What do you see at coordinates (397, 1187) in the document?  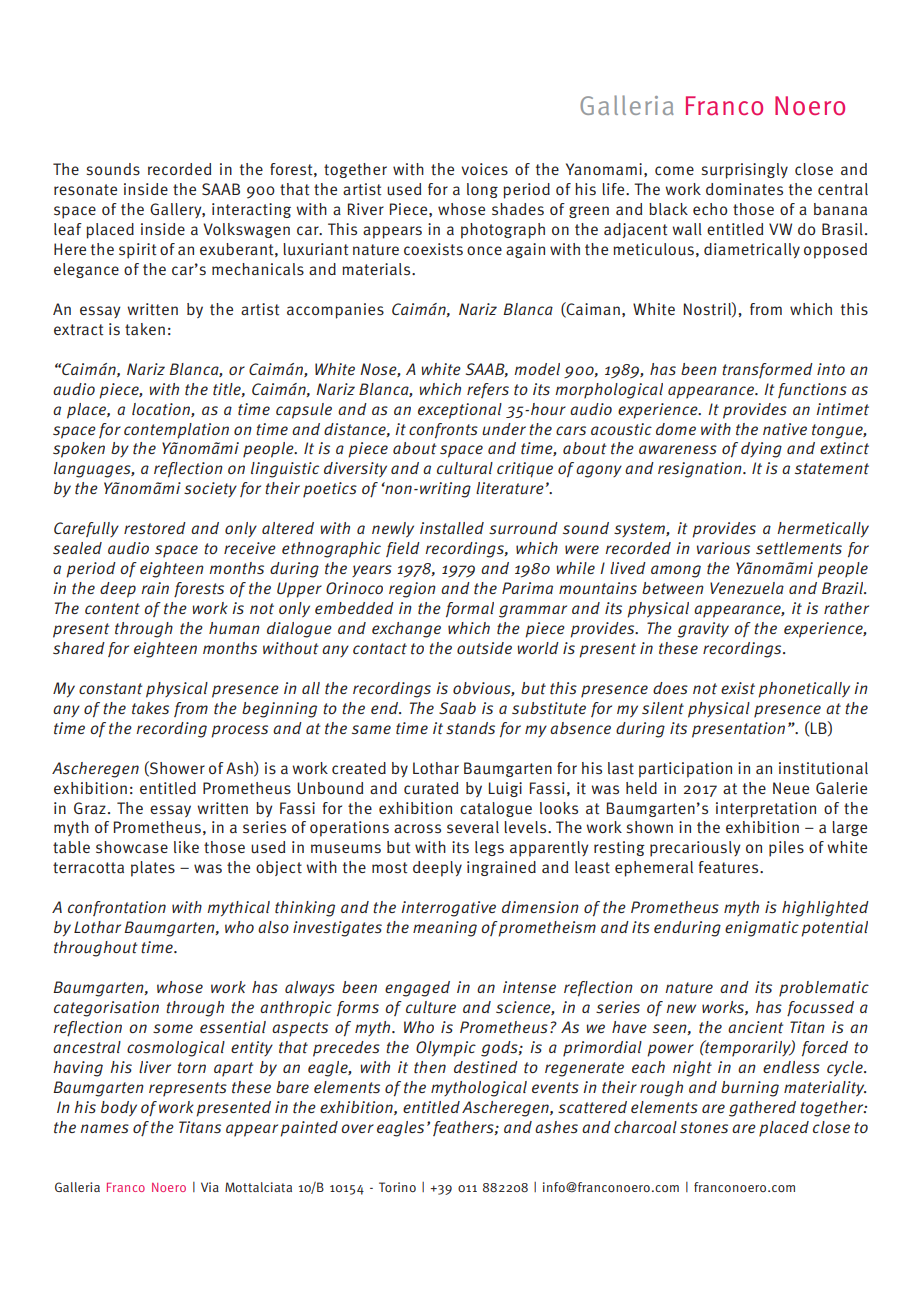 I see `Torino` at bounding box center [397, 1187].
